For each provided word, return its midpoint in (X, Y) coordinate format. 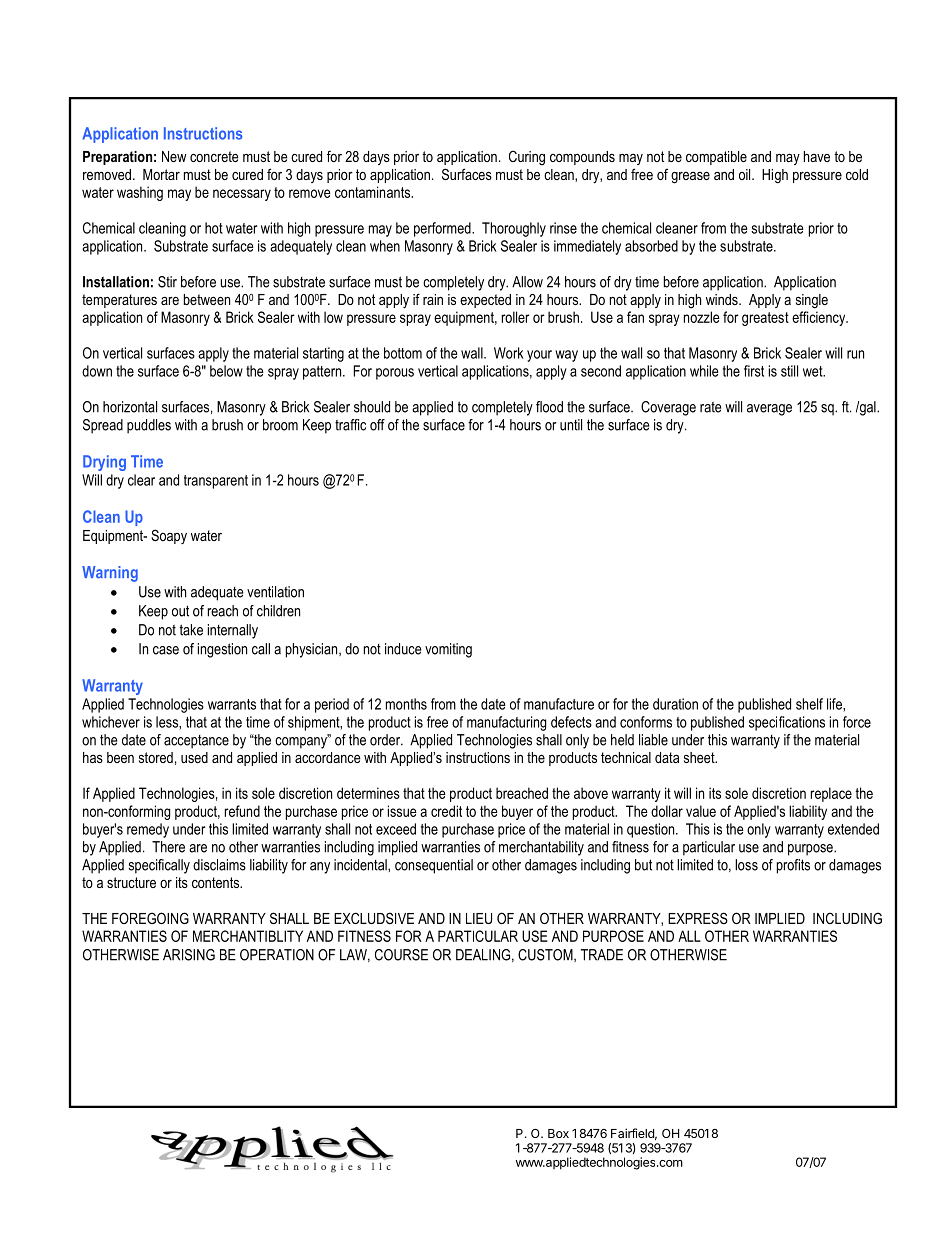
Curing (527, 158)
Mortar (161, 174)
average (769, 410)
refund (242, 811)
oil (746, 174)
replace (831, 794)
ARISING (189, 955)
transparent (216, 482)
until (571, 425)
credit (446, 811)
